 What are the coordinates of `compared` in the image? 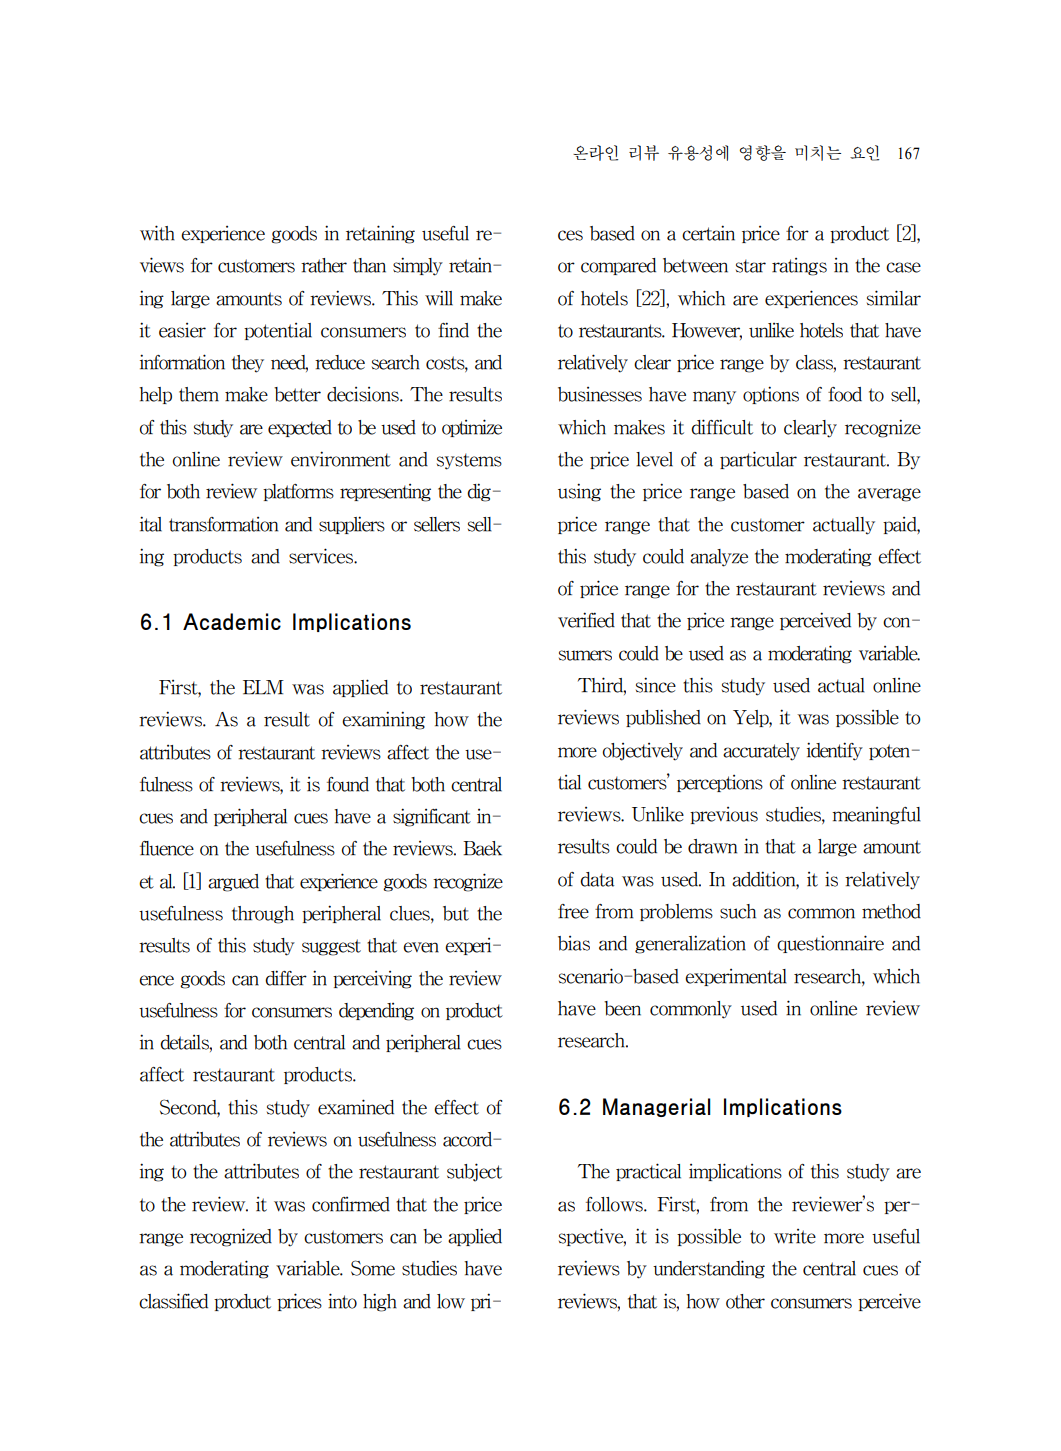 It's located at (618, 266).
